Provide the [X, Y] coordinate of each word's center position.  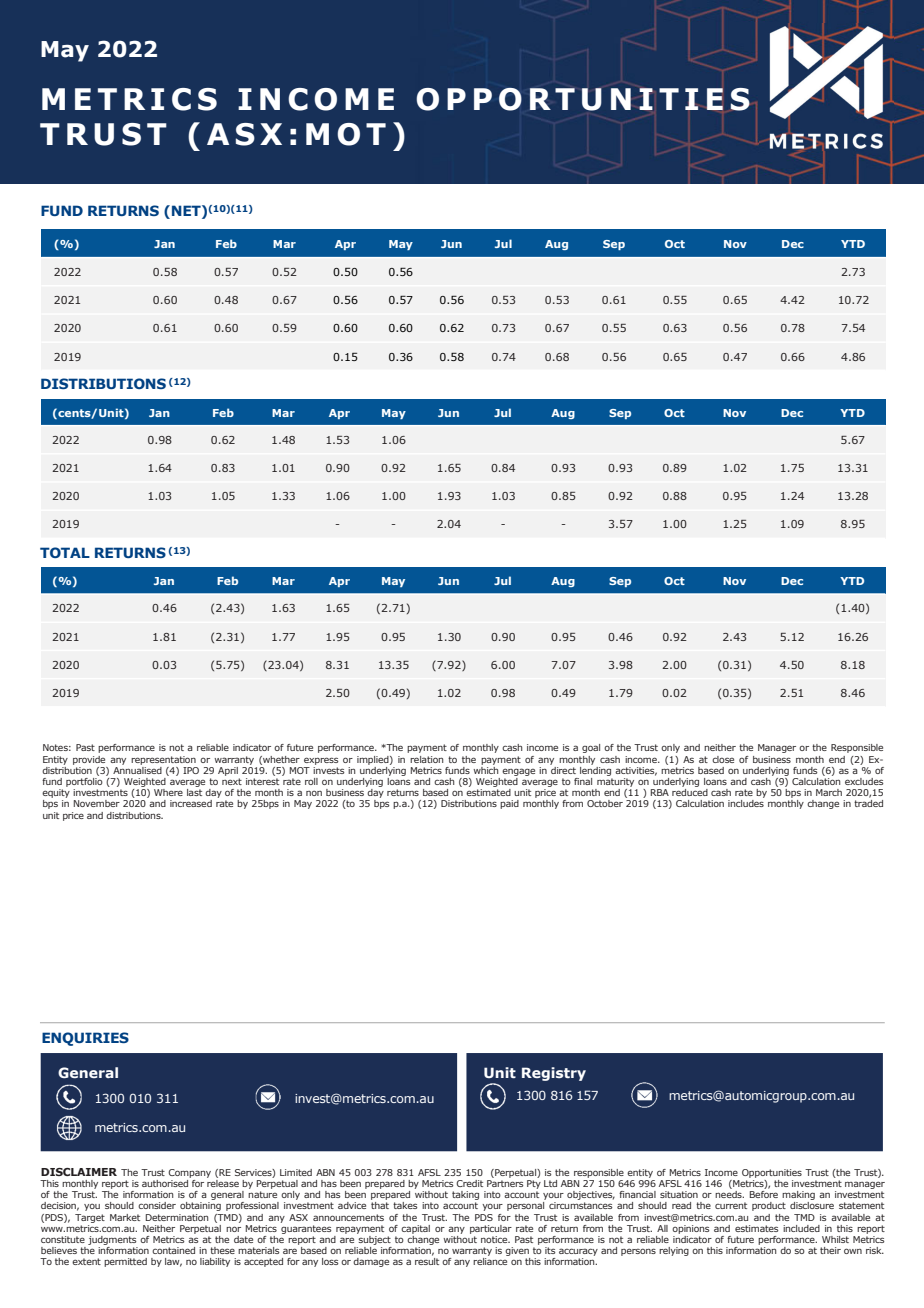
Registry [554, 1074]
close [723, 759]
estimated [488, 792]
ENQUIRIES [85, 1039]
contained [173, 1250]
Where [168, 792]
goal [591, 748]
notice [495, 1239]
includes [746, 803]
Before [764, 1194]
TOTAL [65, 552]
